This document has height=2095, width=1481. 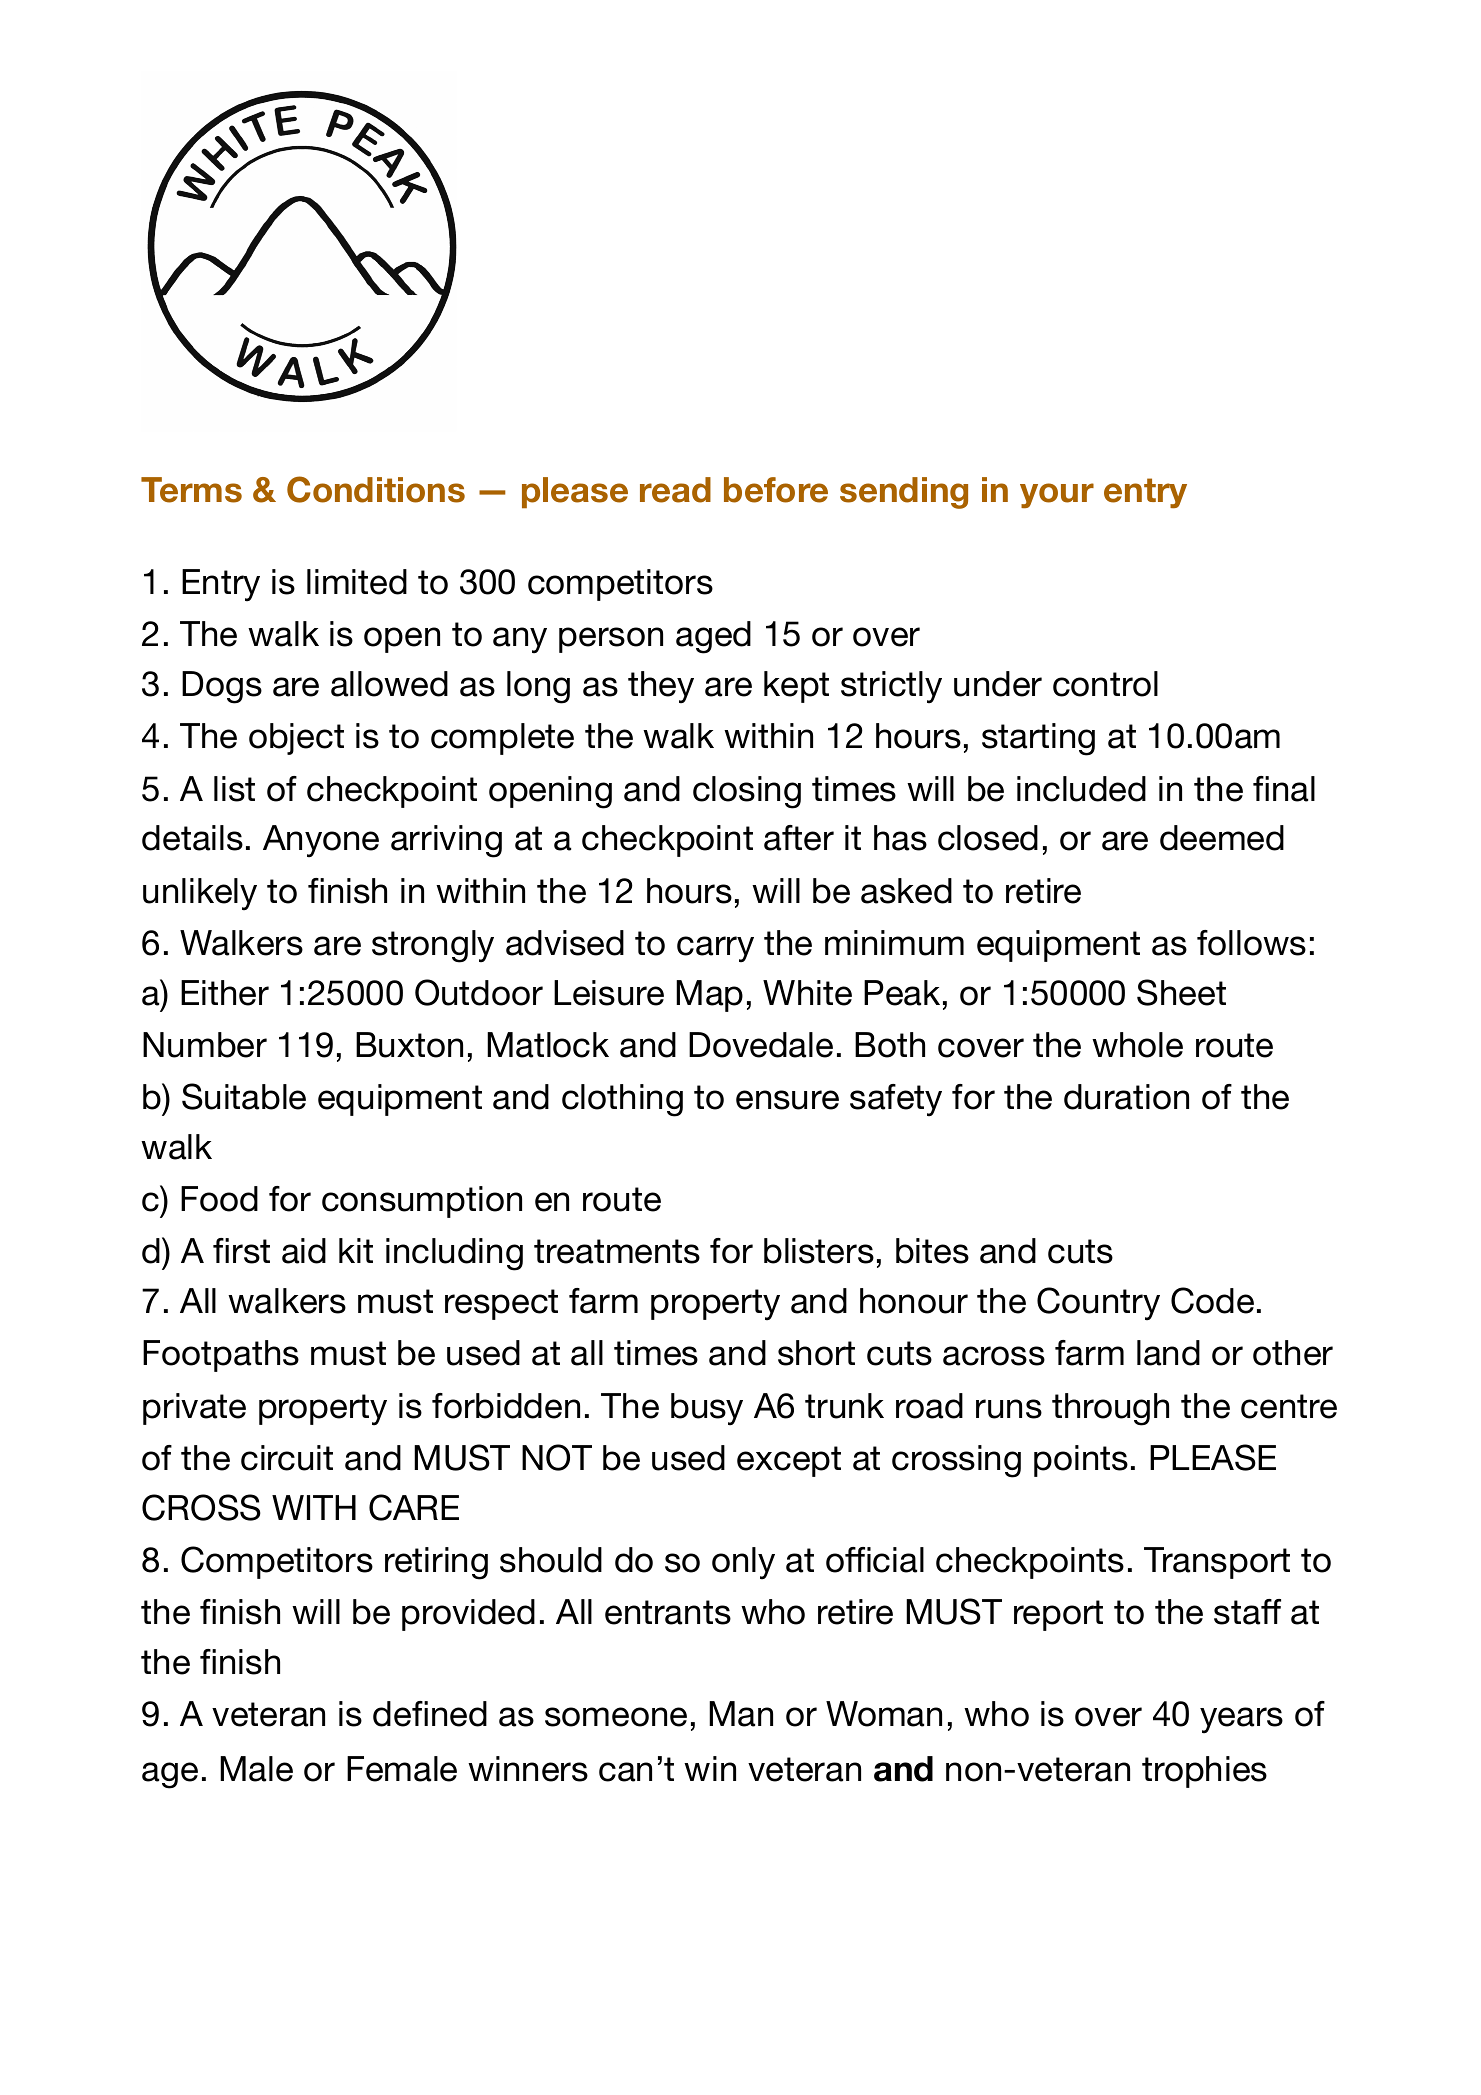 What do you see at coordinates (776, 490) in the document?
I see `before` at bounding box center [776, 490].
